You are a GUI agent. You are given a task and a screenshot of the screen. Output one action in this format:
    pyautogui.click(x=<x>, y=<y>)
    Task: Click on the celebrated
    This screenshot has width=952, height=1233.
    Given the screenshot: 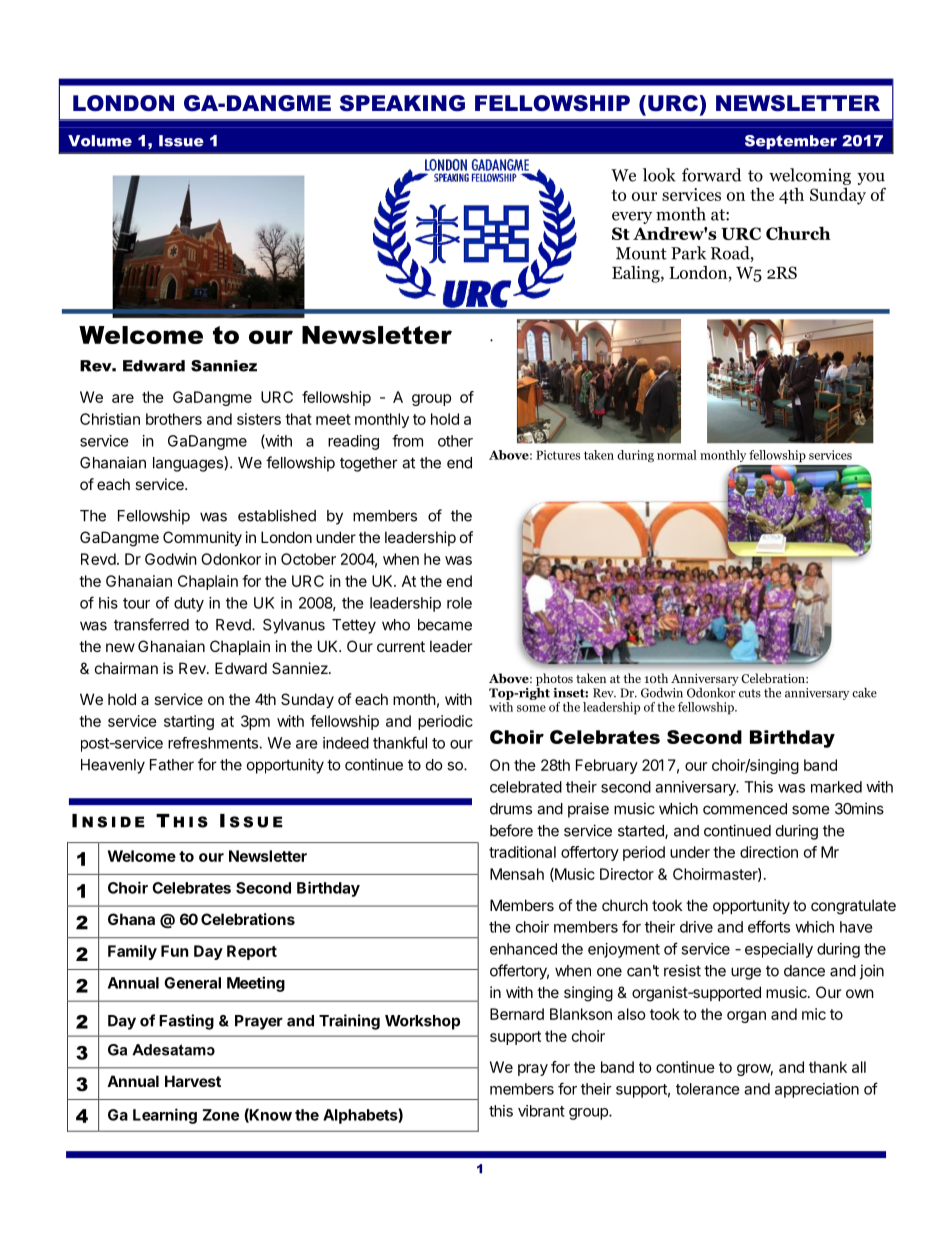 What is the action you would take?
    pyautogui.click(x=526, y=787)
